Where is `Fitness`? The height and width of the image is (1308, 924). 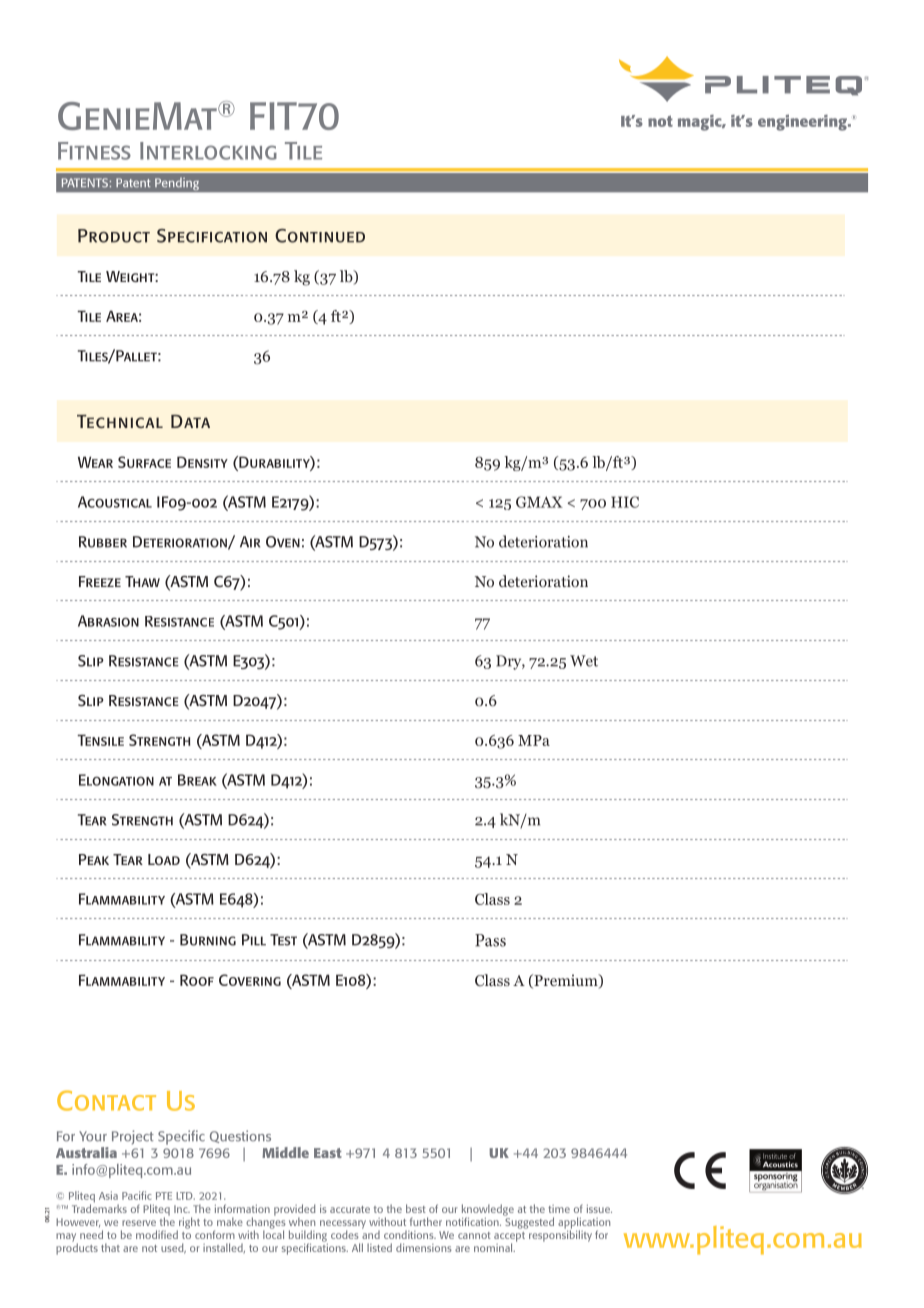
Fitness is located at coordinates (94, 151).
